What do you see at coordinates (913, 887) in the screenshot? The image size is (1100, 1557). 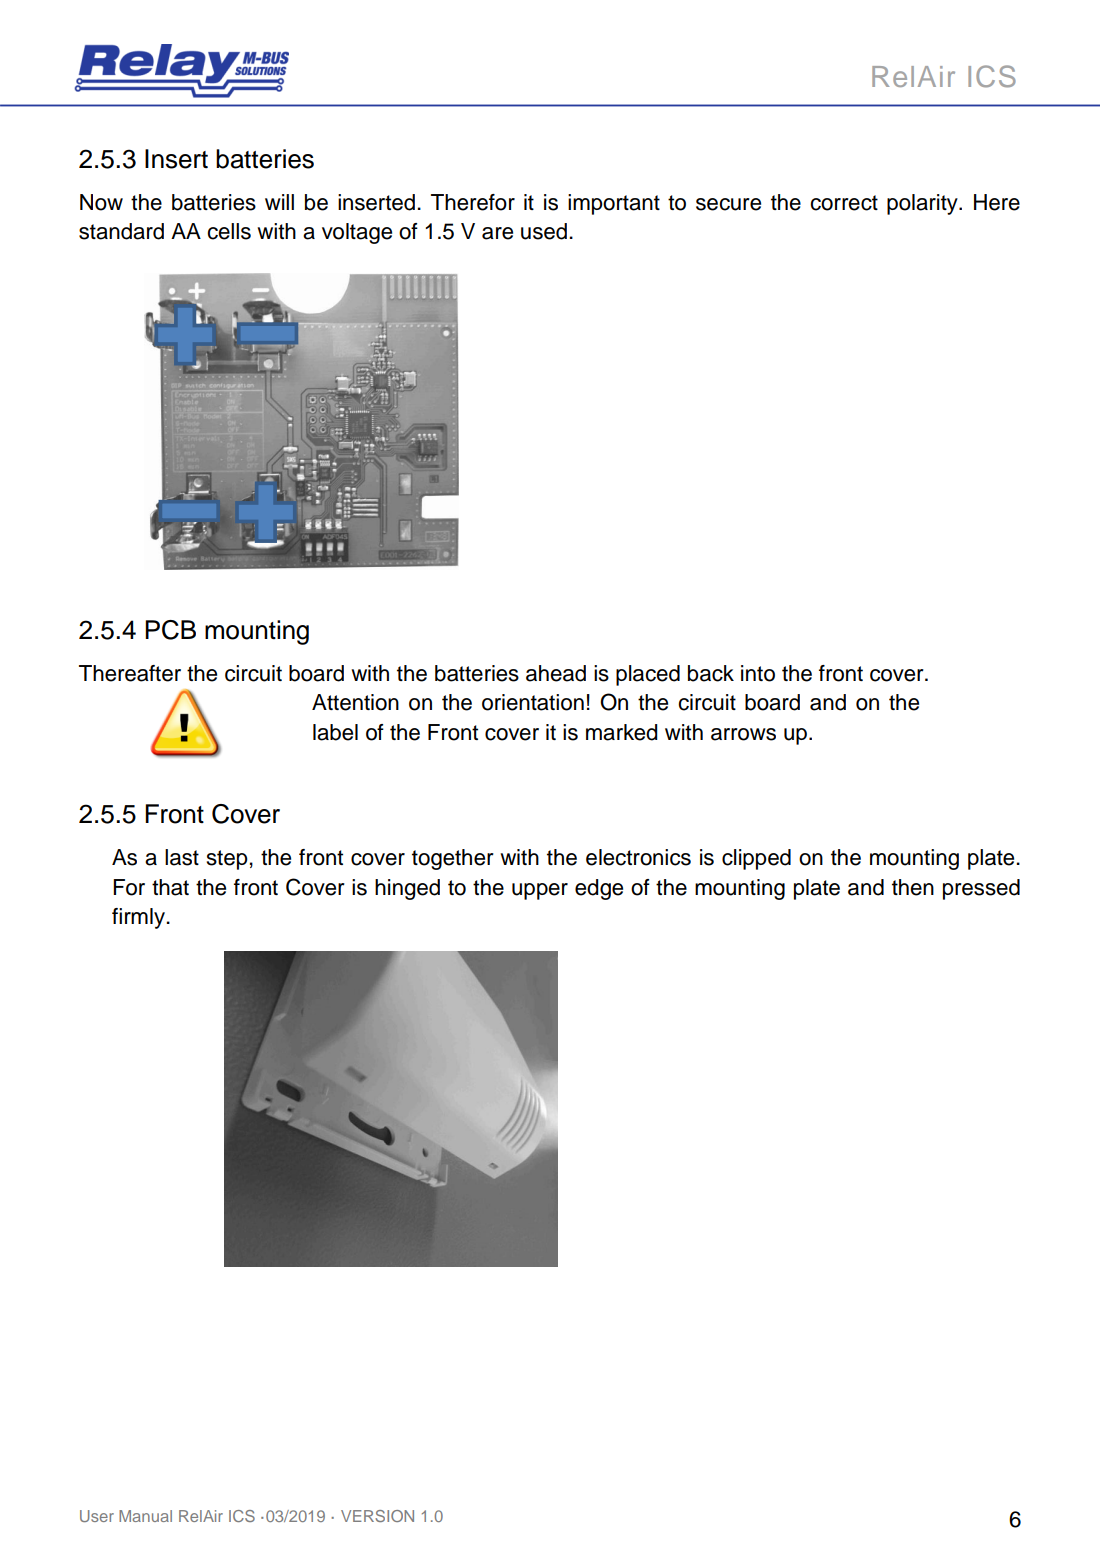 I see `then` at bounding box center [913, 887].
